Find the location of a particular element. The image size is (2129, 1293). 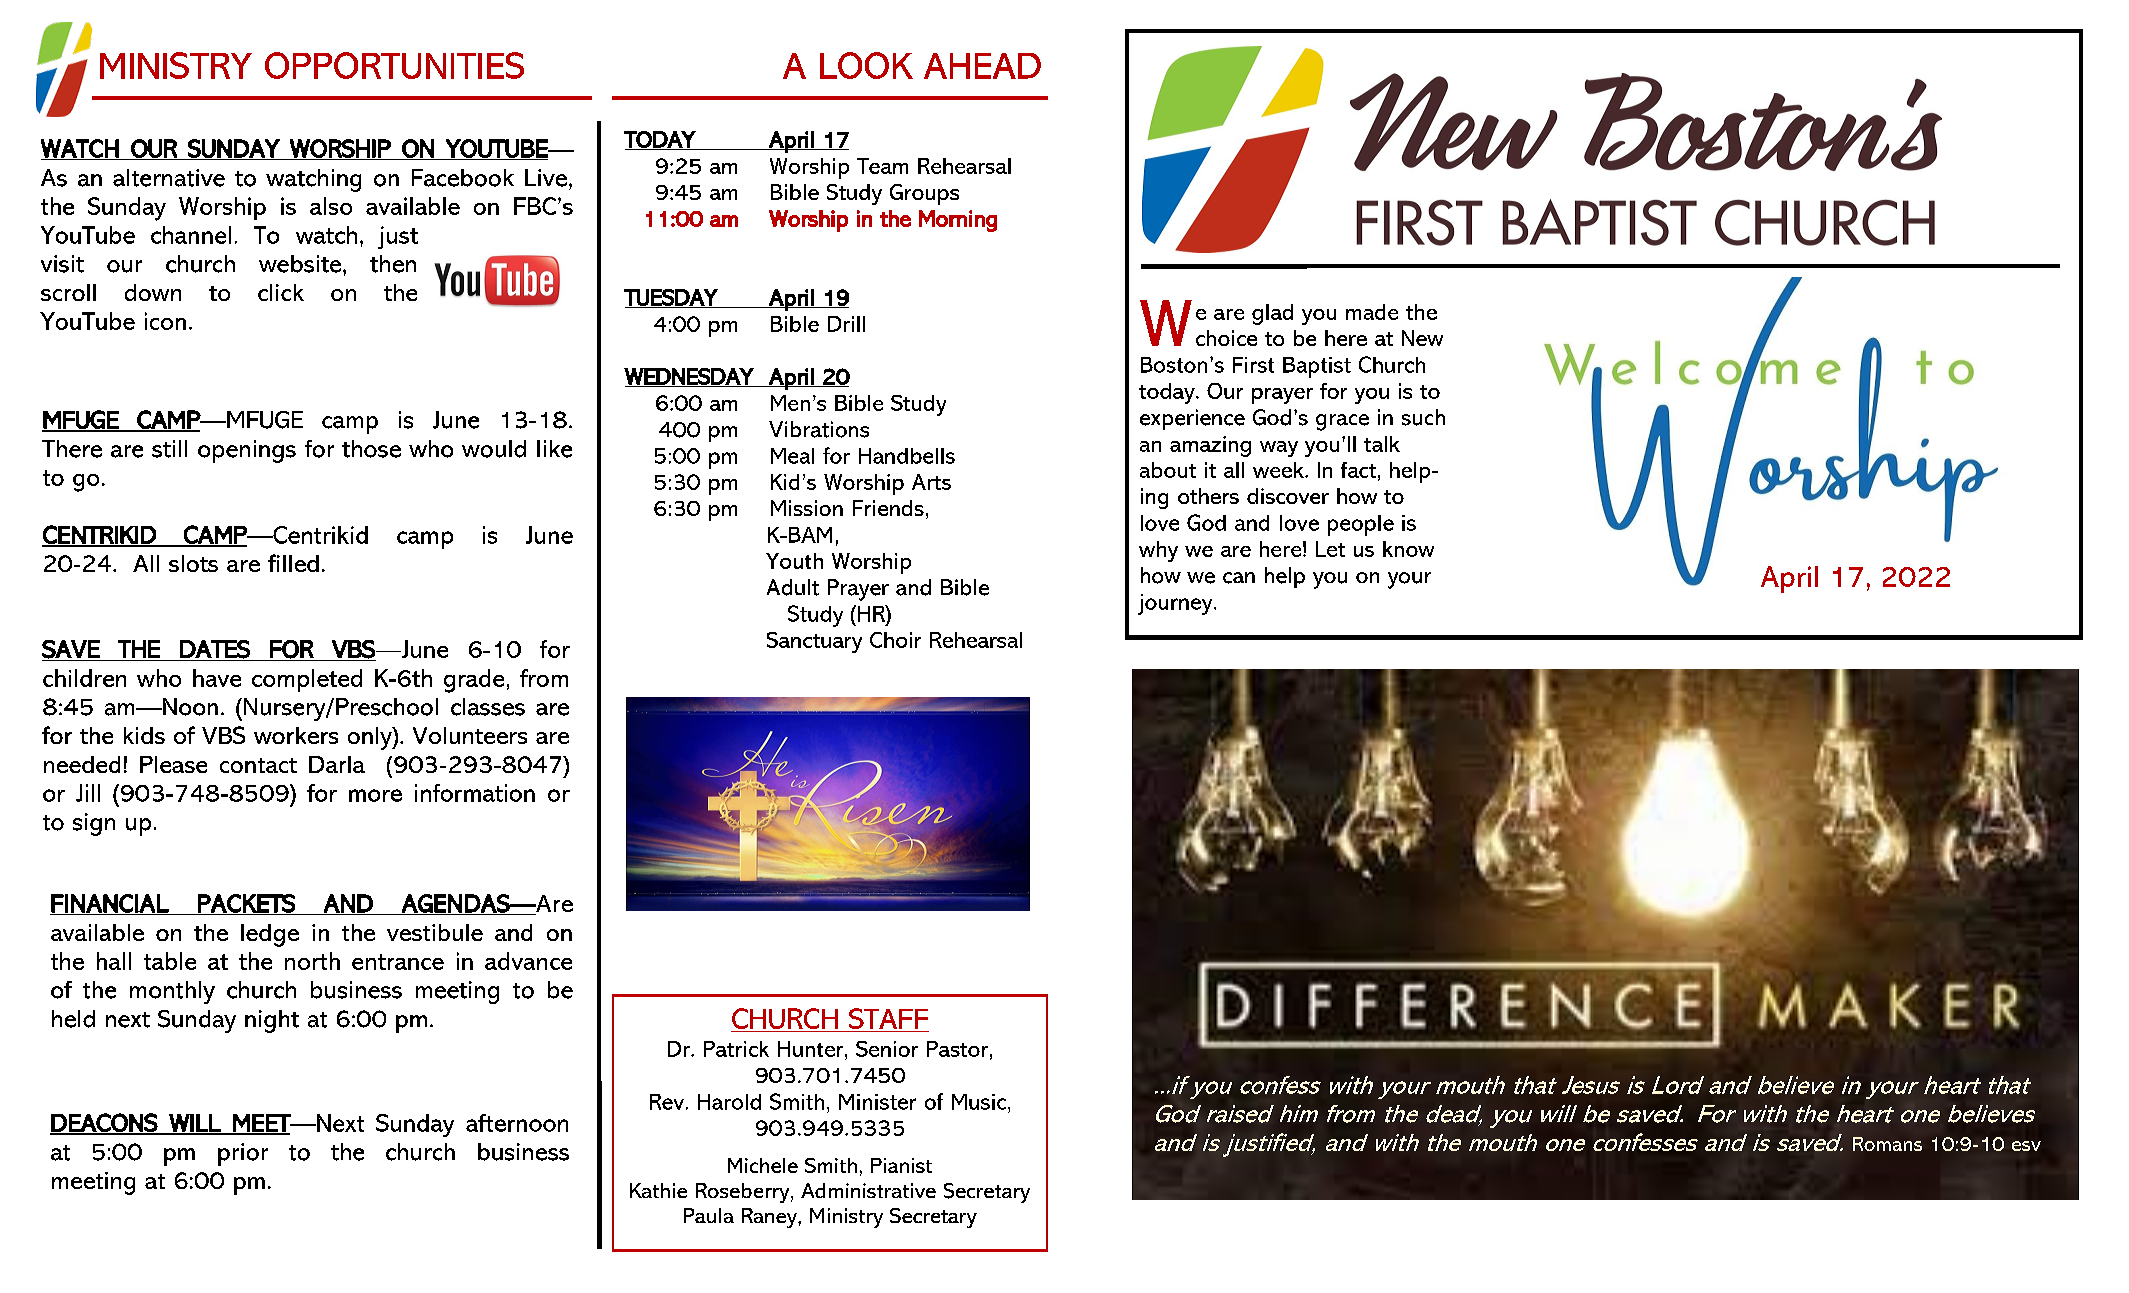

esv is located at coordinates (2026, 1146).
